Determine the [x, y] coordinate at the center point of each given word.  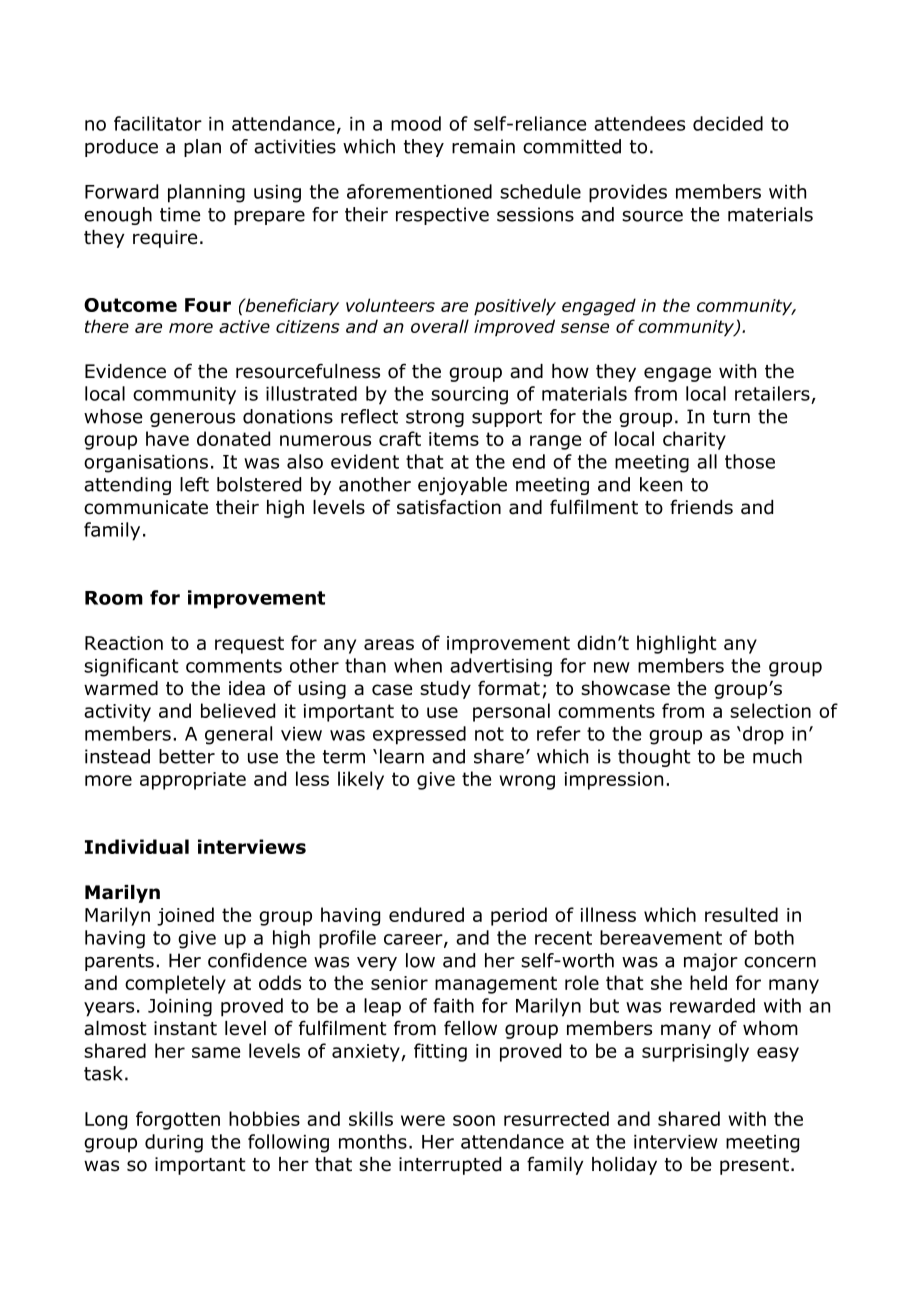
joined [185, 916]
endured [426, 914]
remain [483, 146]
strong [435, 418]
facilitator [158, 123]
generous [192, 420]
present [754, 1166]
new [612, 667]
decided [728, 123]
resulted [741, 914]
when [418, 665]
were [423, 1120]
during [174, 1143]
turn [731, 417]
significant [131, 667]
